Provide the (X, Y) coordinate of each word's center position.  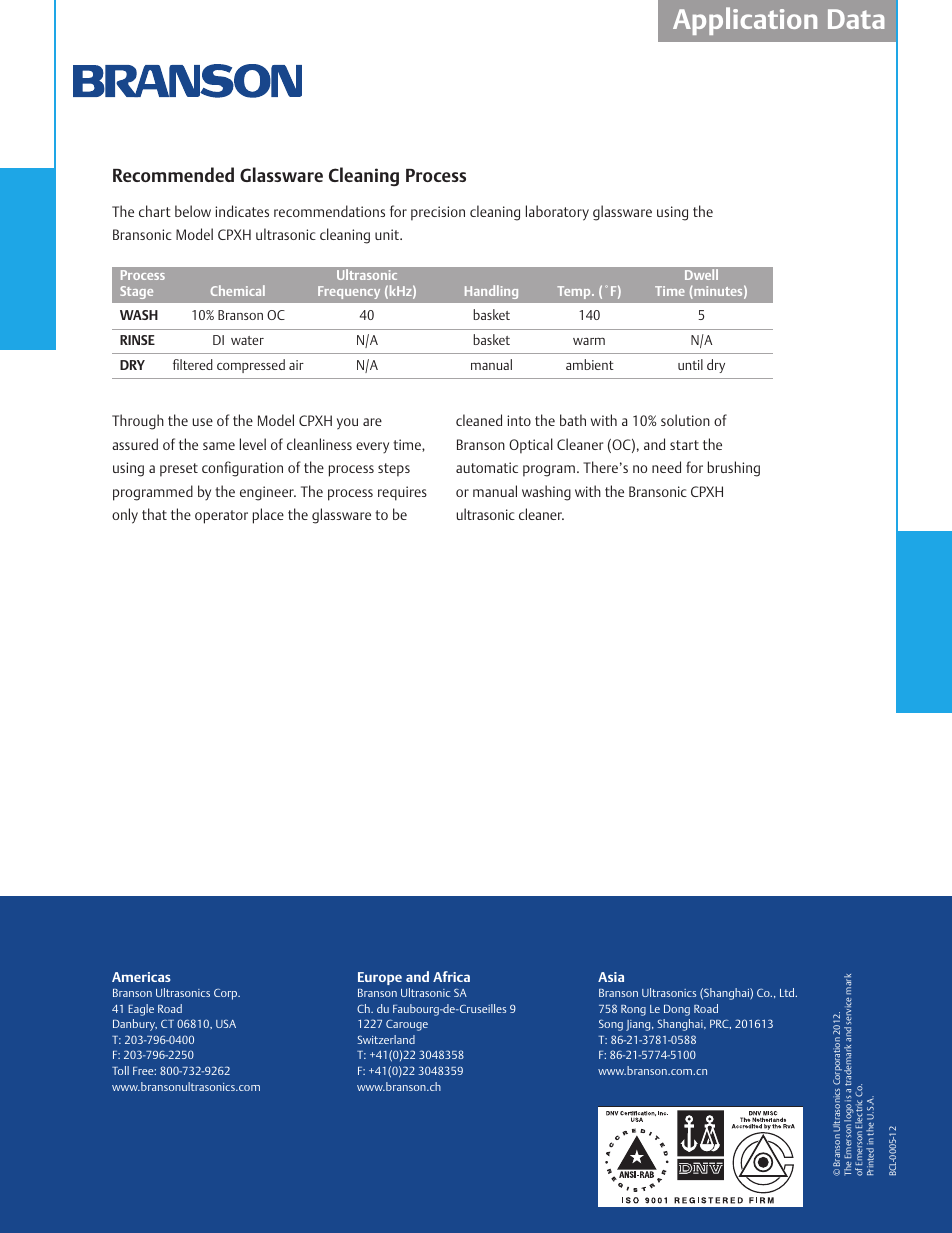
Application (745, 21)
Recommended (173, 174)
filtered (193, 364)
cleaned (479, 420)
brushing (734, 469)
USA (226, 1024)
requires (402, 493)
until (690, 364)
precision (438, 213)
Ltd (788, 992)
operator (221, 517)
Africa (451, 976)
